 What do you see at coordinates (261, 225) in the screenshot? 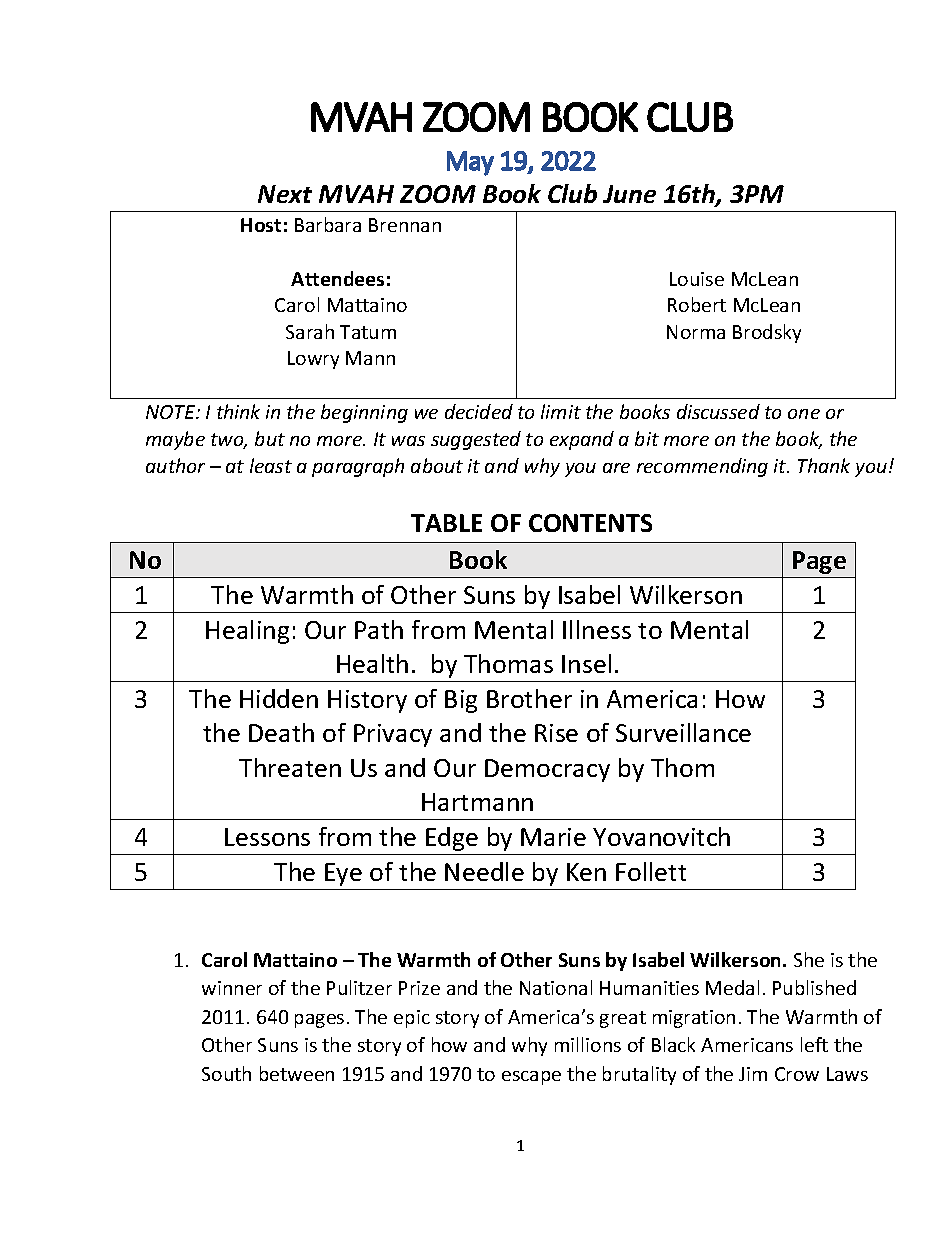
I see `Host` at bounding box center [261, 225].
